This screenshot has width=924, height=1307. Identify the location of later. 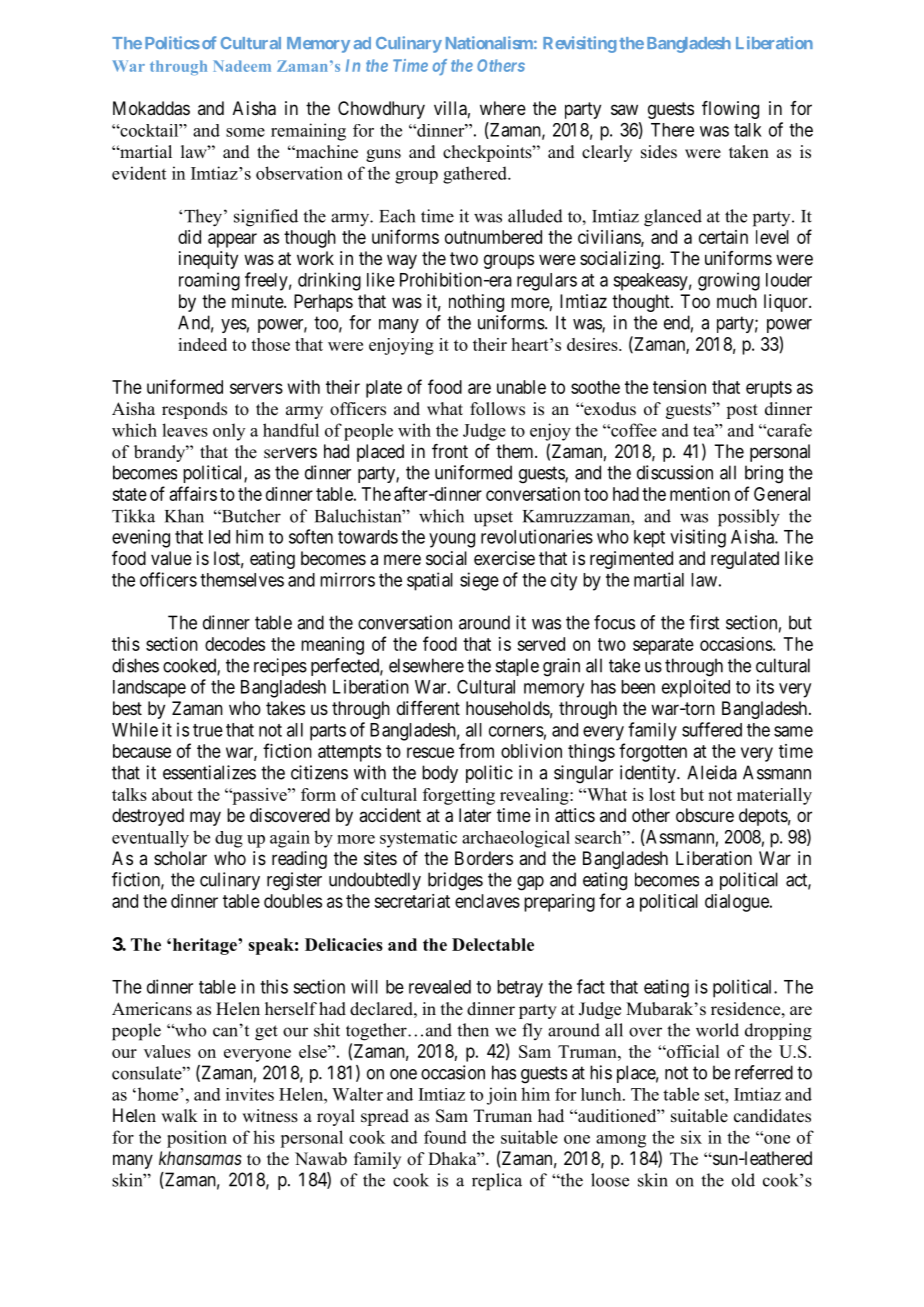
(475, 815).
